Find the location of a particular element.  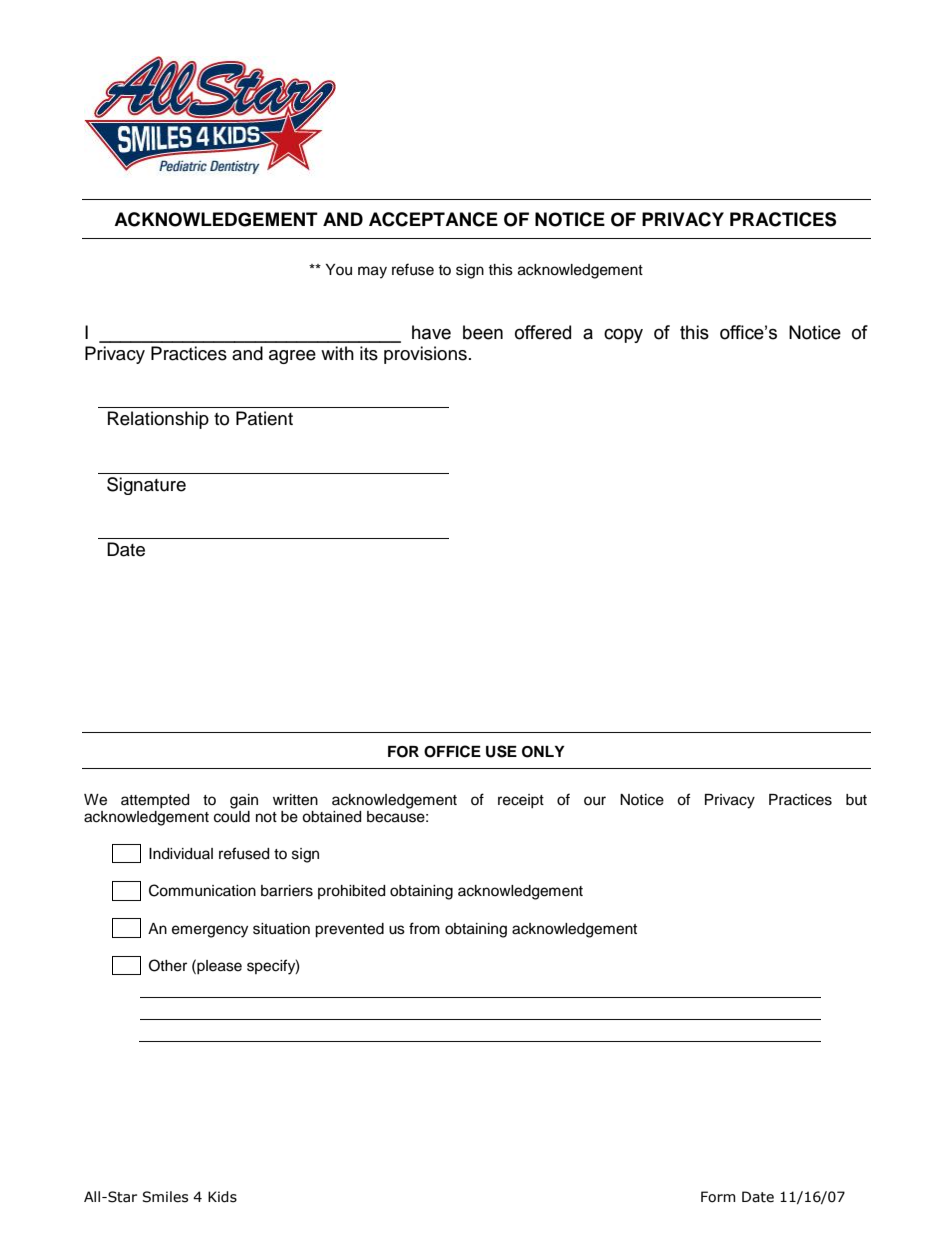

Kids is located at coordinates (222, 1197).
